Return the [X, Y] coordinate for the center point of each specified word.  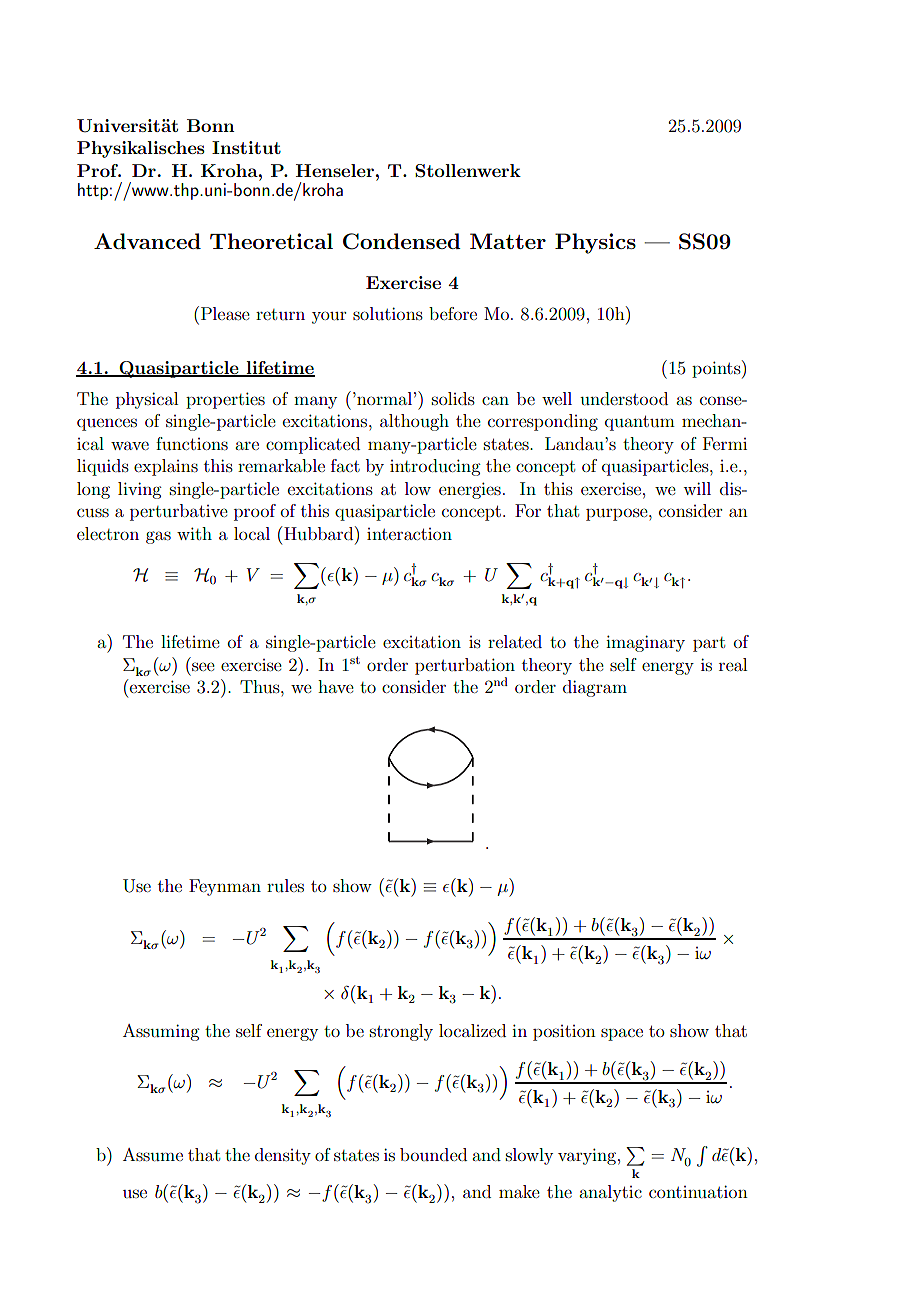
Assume [153, 1154]
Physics [595, 243]
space [622, 1034]
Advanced [147, 241]
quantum [640, 423]
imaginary [645, 643]
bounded [433, 1154]
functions [192, 443]
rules [285, 885]
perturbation [465, 666]
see [203, 666]
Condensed [402, 241]
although [414, 422]
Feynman [225, 887]
